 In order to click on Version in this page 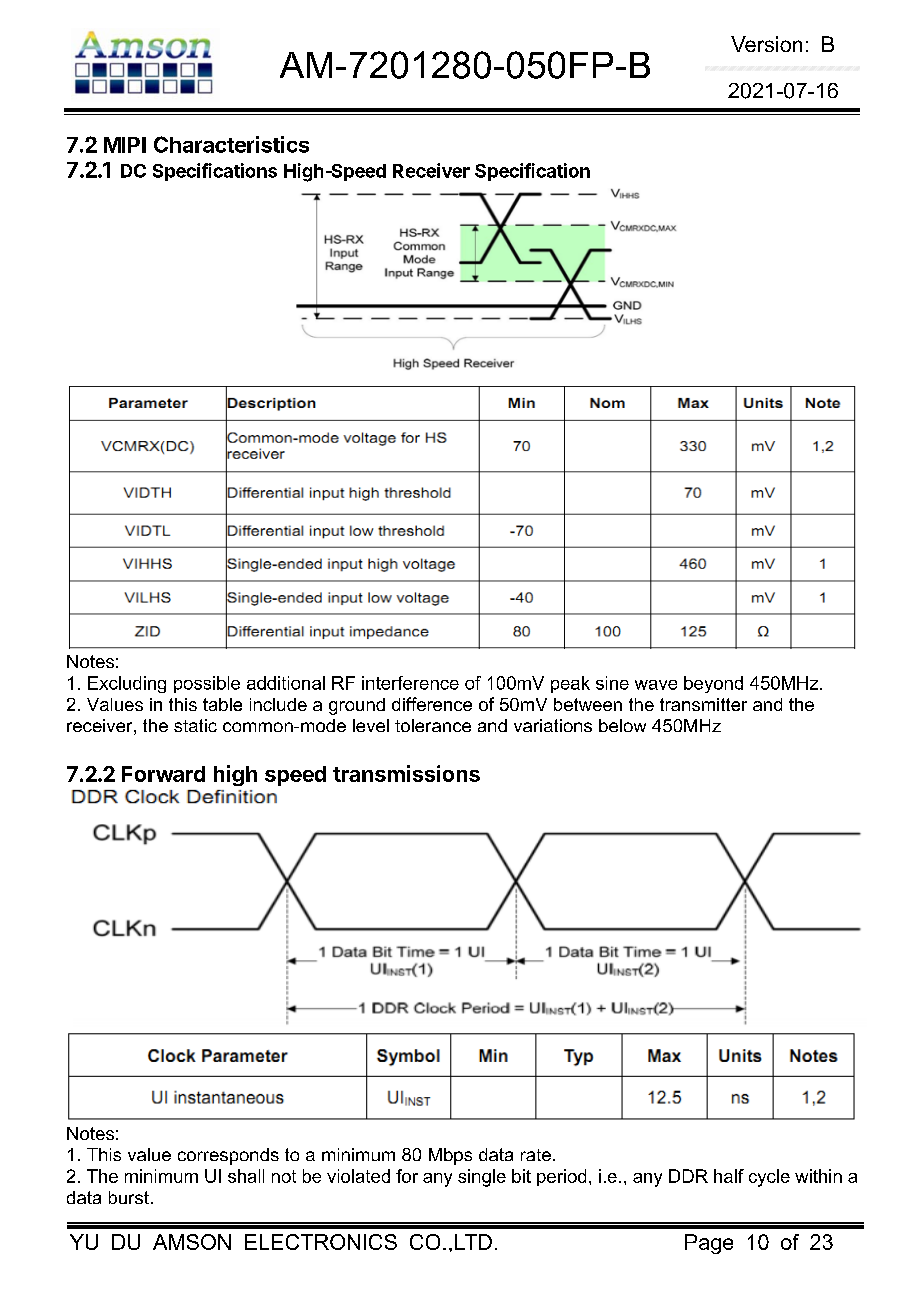, I will do `click(766, 44)`.
